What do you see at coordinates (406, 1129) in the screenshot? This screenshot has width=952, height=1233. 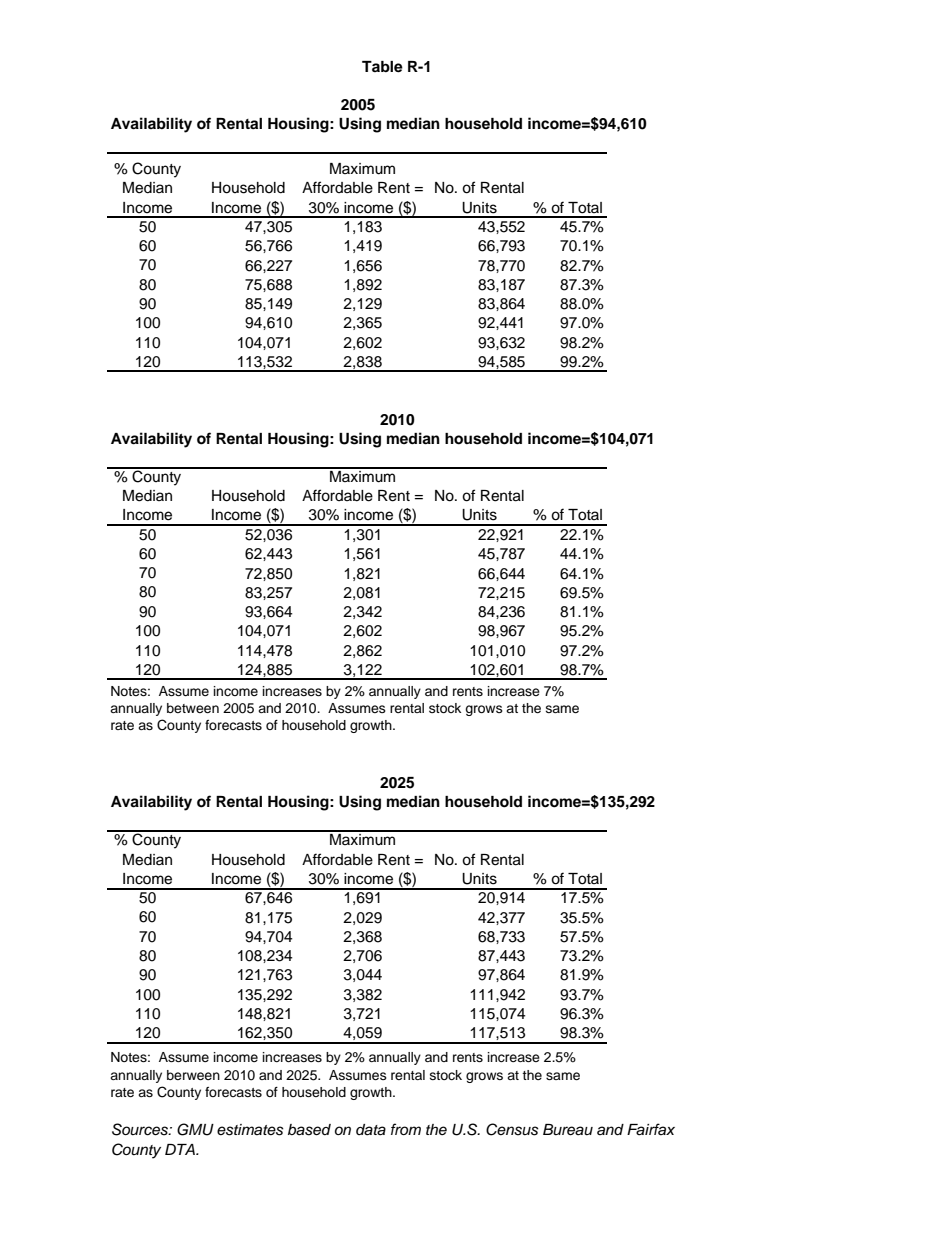 I see `from` at bounding box center [406, 1129].
